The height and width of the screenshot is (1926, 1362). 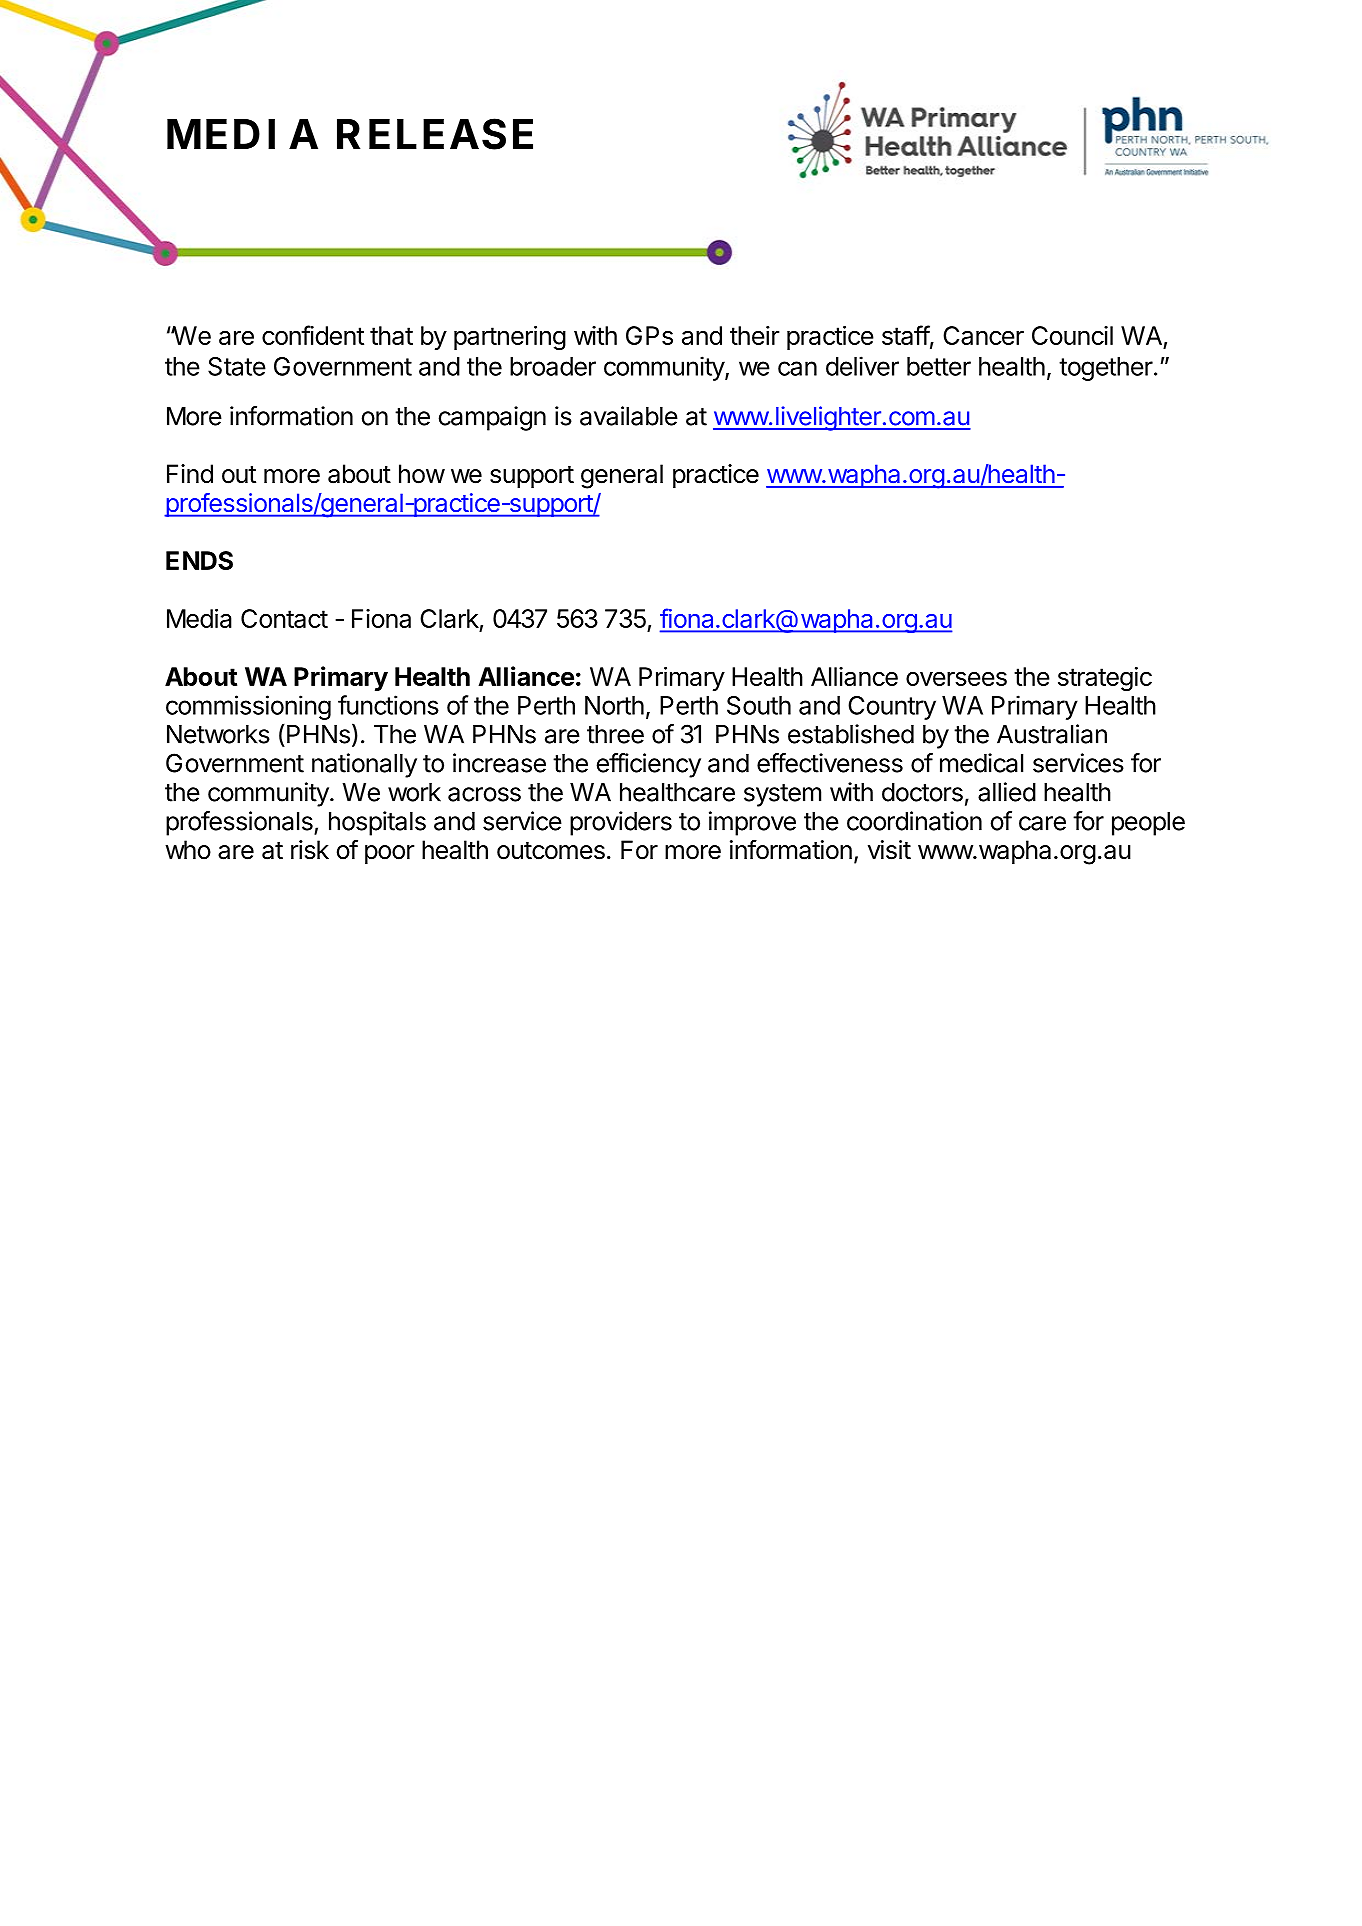 What do you see at coordinates (310, 850) in the screenshot?
I see `risk` at bounding box center [310, 850].
